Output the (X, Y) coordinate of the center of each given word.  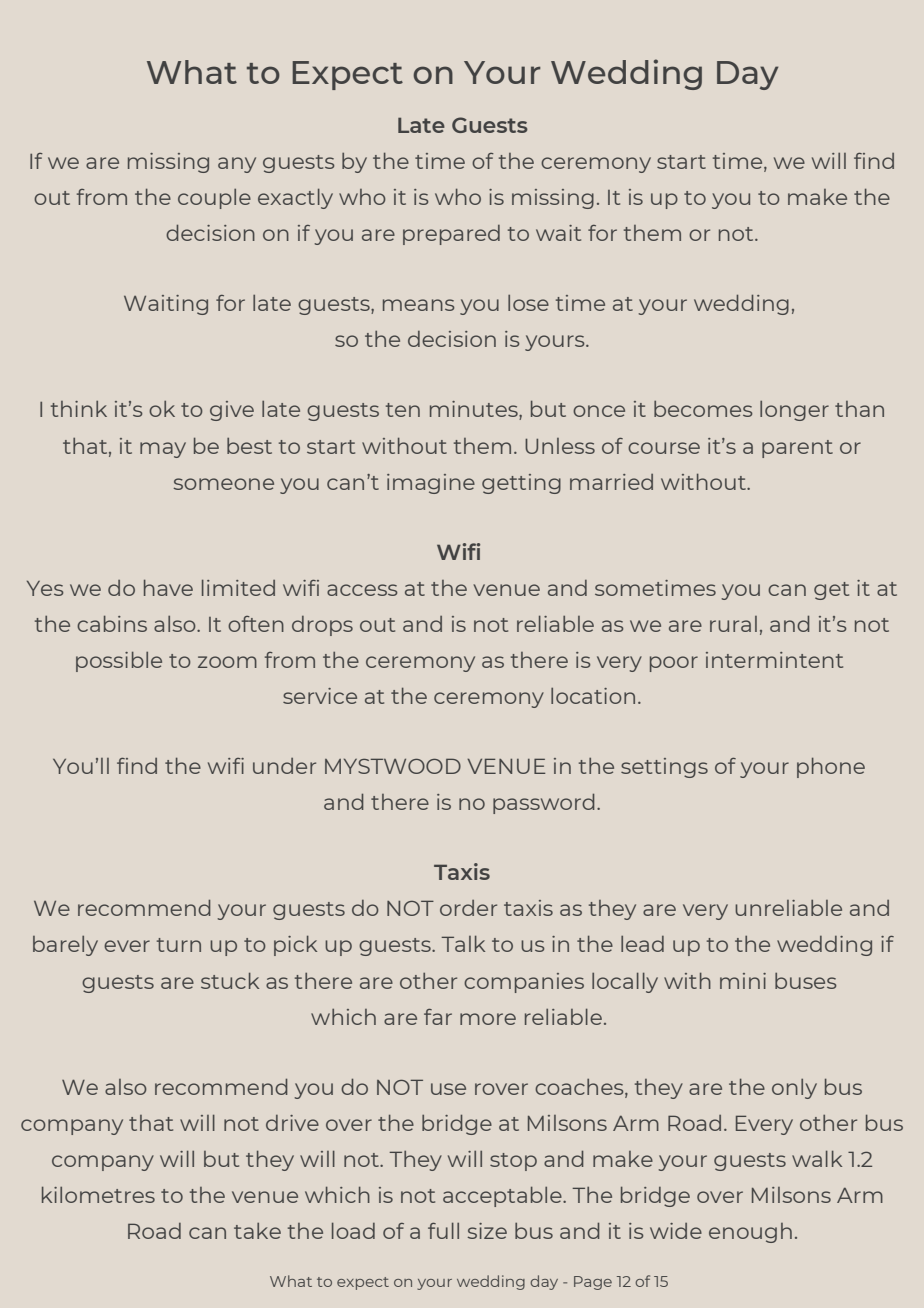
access (362, 590)
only (794, 1089)
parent (797, 449)
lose (528, 303)
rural (733, 624)
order (468, 908)
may (163, 450)
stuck (230, 980)
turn (179, 945)
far (438, 1017)
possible (119, 661)
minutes (475, 410)
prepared (451, 235)
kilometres (98, 1194)
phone (831, 767)
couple (214, 199)
